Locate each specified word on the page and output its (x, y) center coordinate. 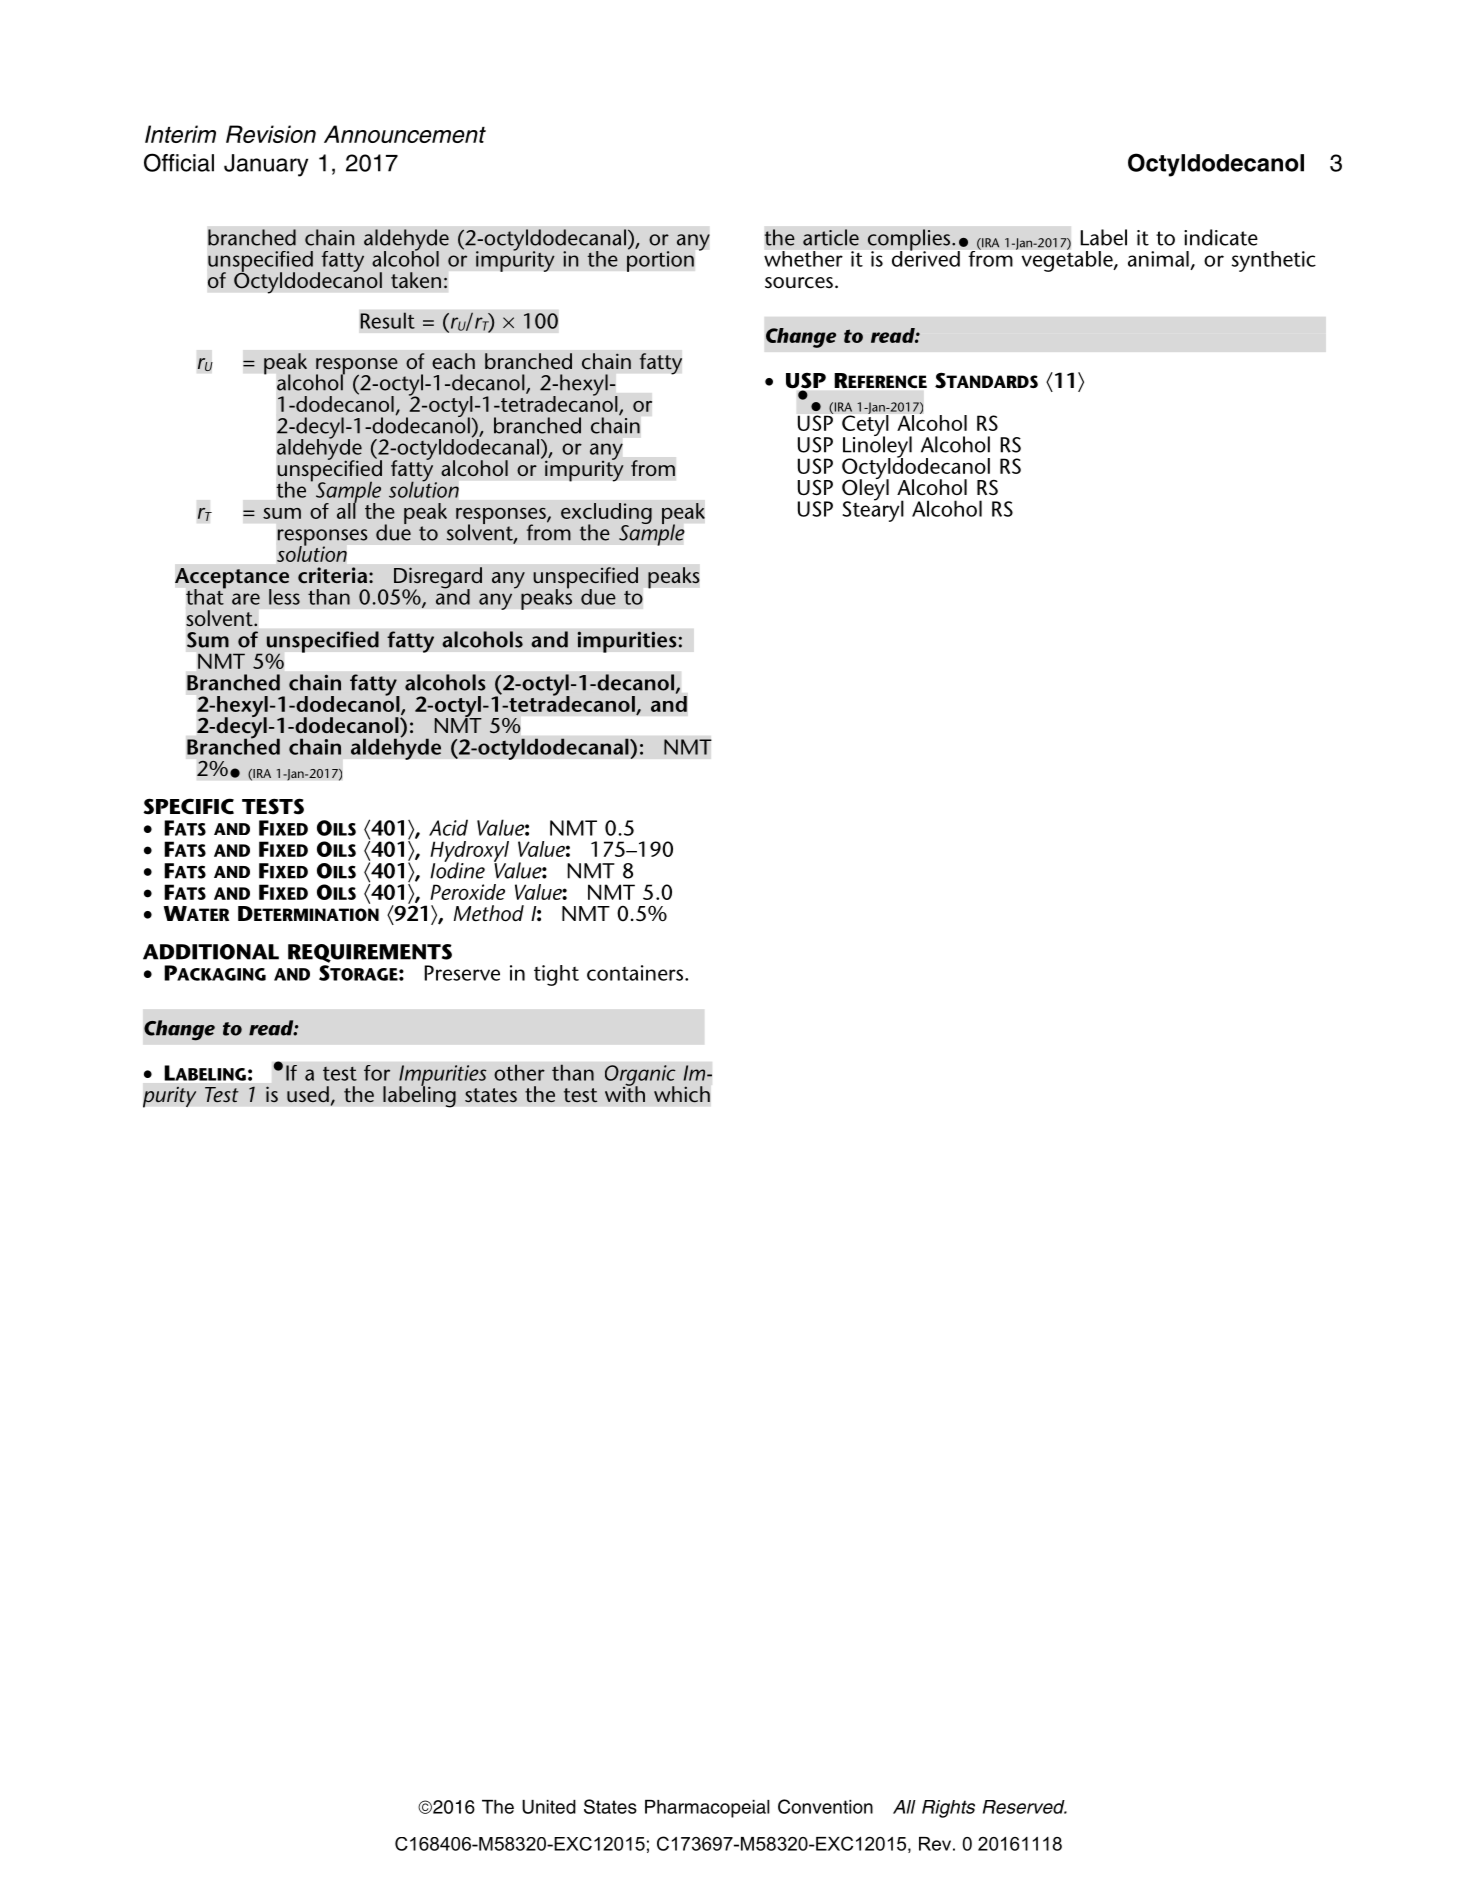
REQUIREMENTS (370, 953)
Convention (825, 1806)
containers (635, 973)
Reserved (1025, 1807)
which (682, 1094)
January (266, 165)
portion (660, 260)
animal (1158, 259)
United (549, 1807)
